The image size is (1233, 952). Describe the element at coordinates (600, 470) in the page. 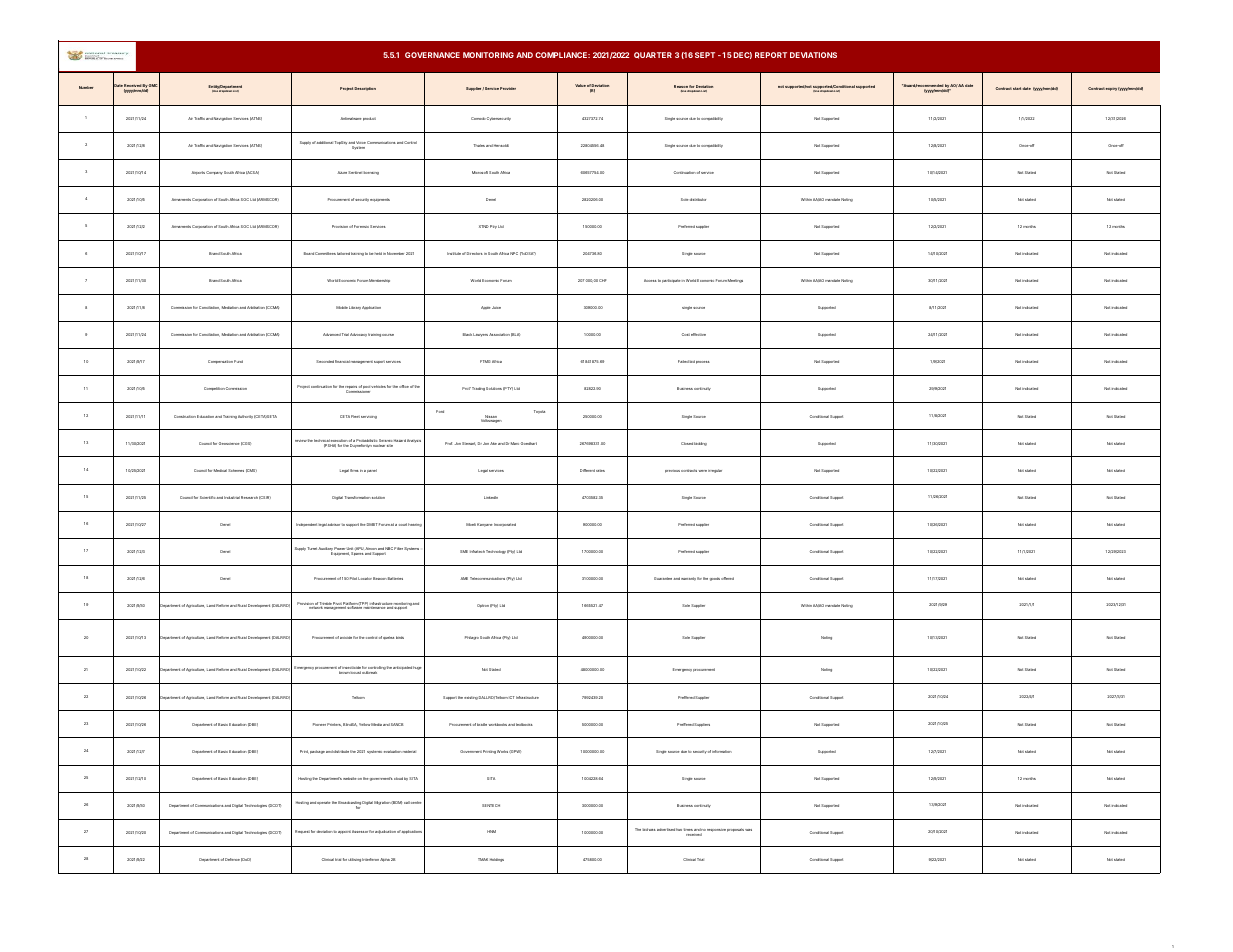

I see `rates` at that location.
